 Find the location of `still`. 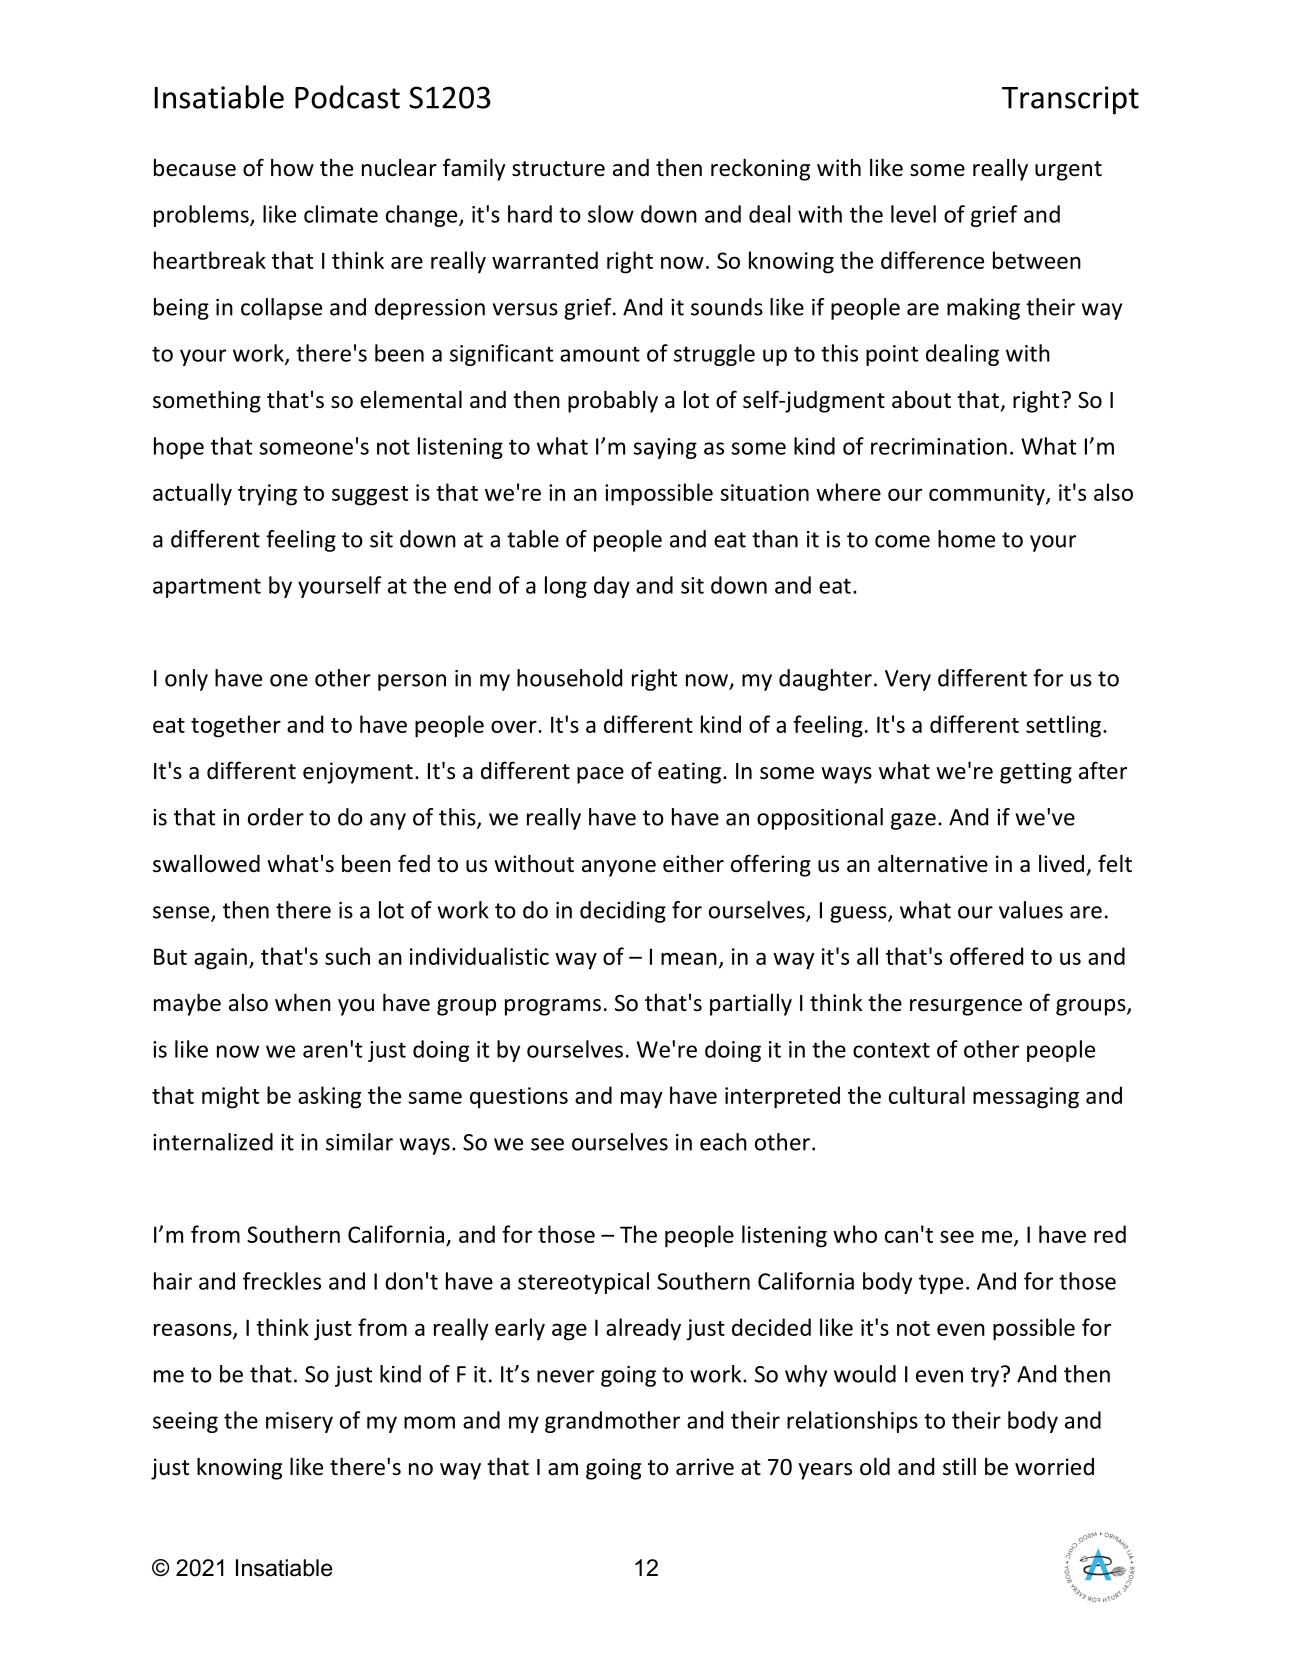

still is located at coordinates (959, 1466).
